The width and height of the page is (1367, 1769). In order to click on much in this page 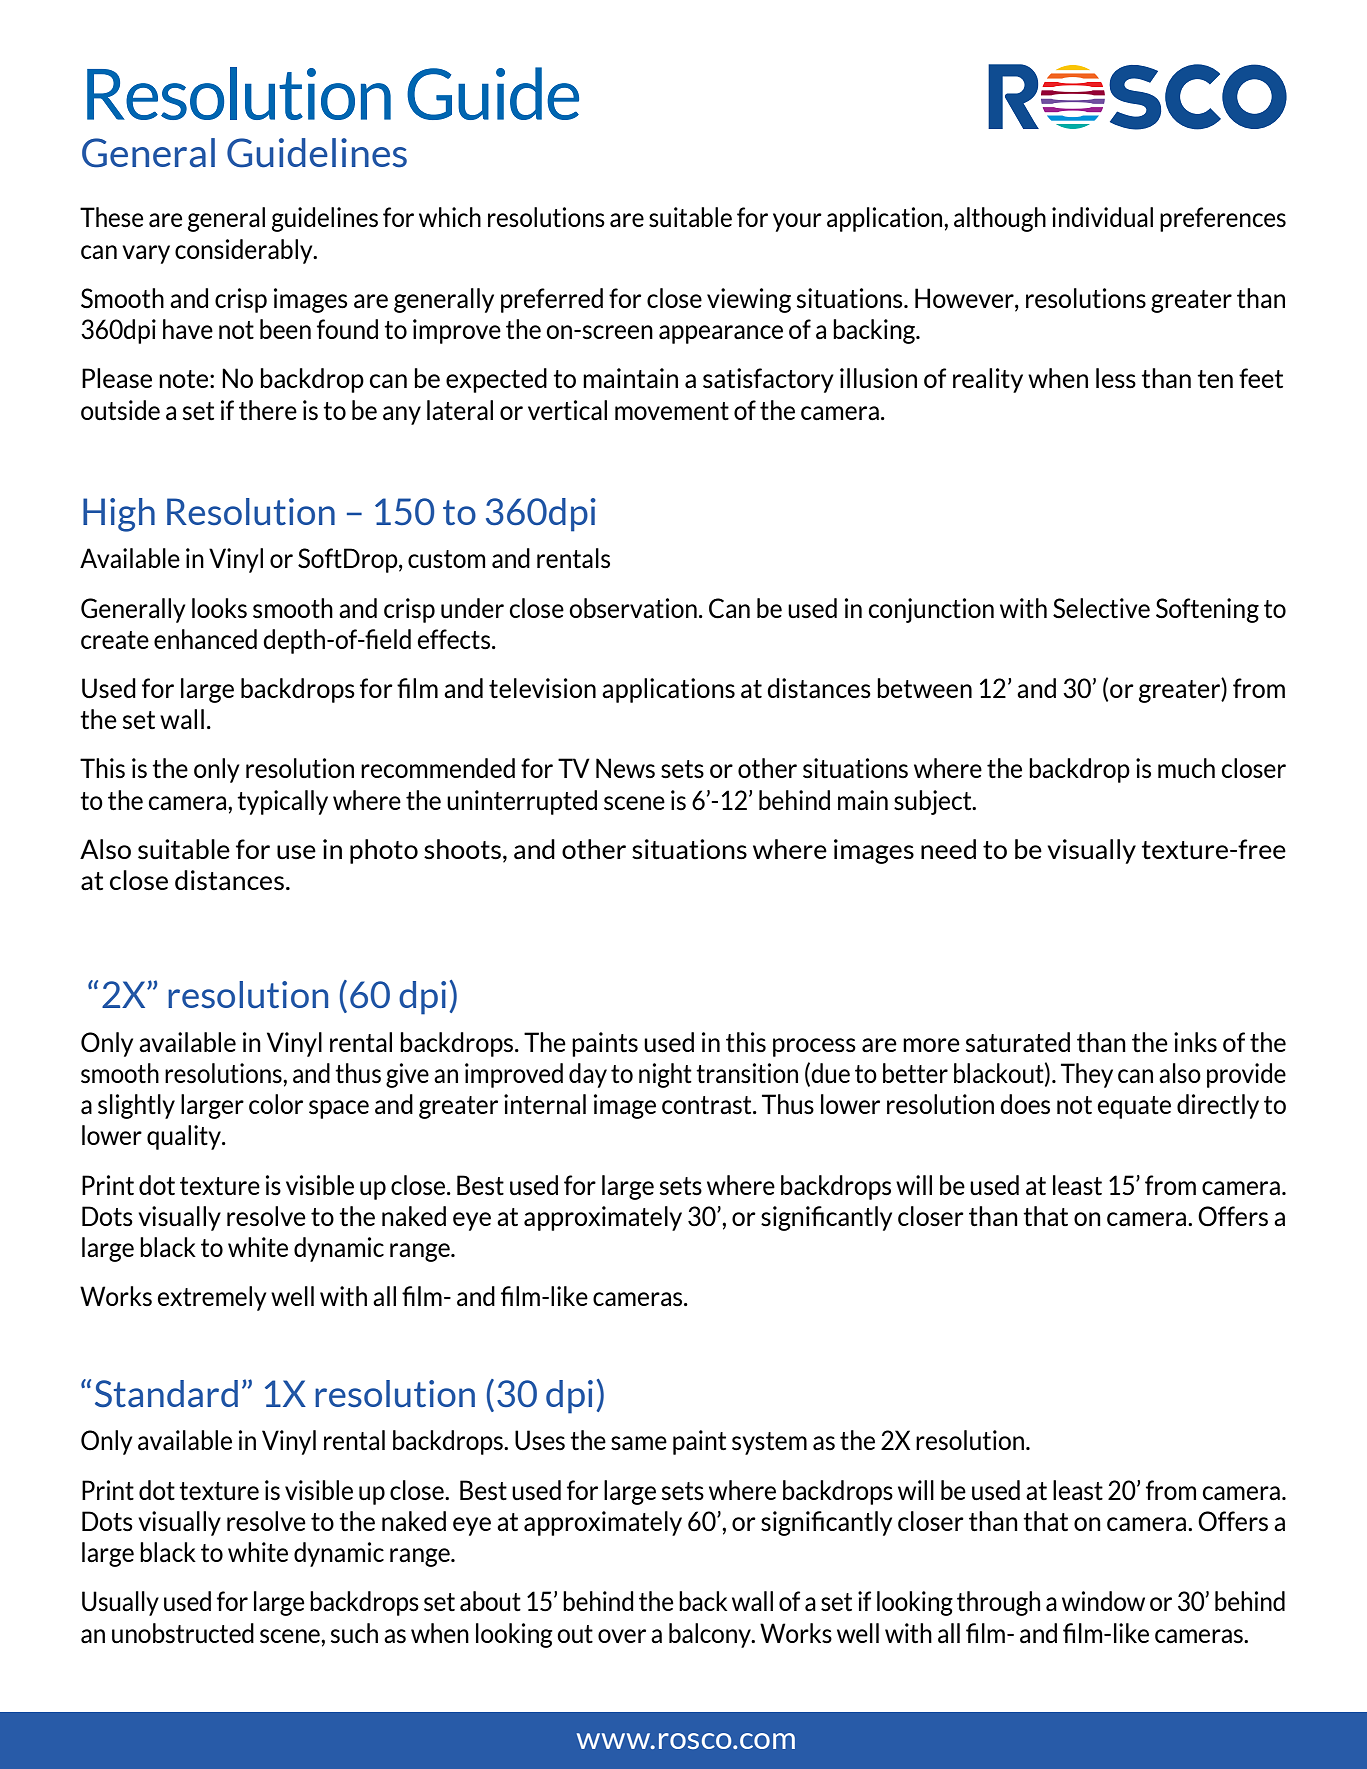, I will do `click(1186, 768)`.
